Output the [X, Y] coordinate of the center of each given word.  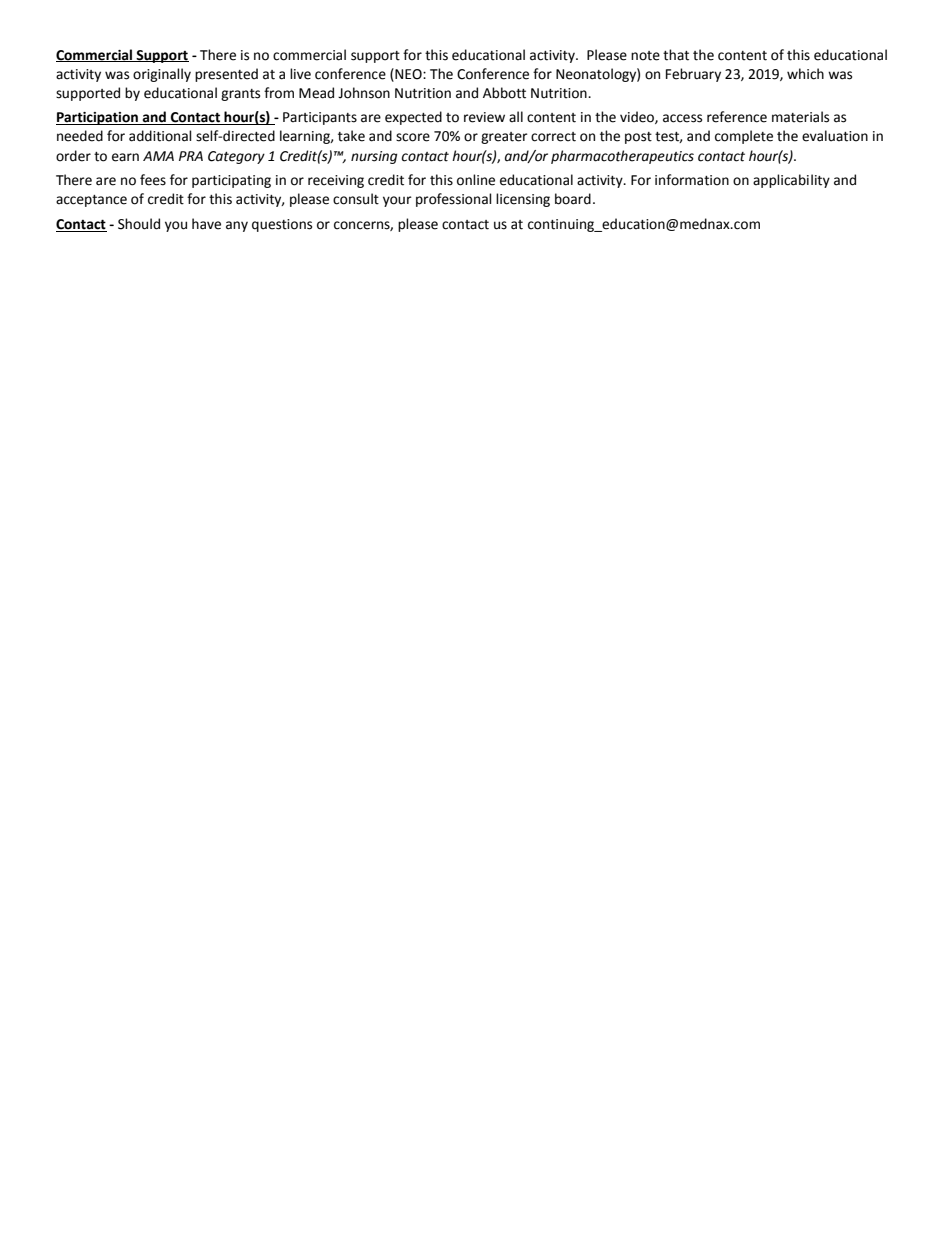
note [645, 56]
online [476, 180]
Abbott [504, 93]
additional [160, 136]
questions [282, 225]
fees [153, 180]
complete [744, 137]
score [413, 137]
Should [139, 224]
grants [240, 95]
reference [737, 117]
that [676, 55]
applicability [791, 181]
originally [162, 75]
